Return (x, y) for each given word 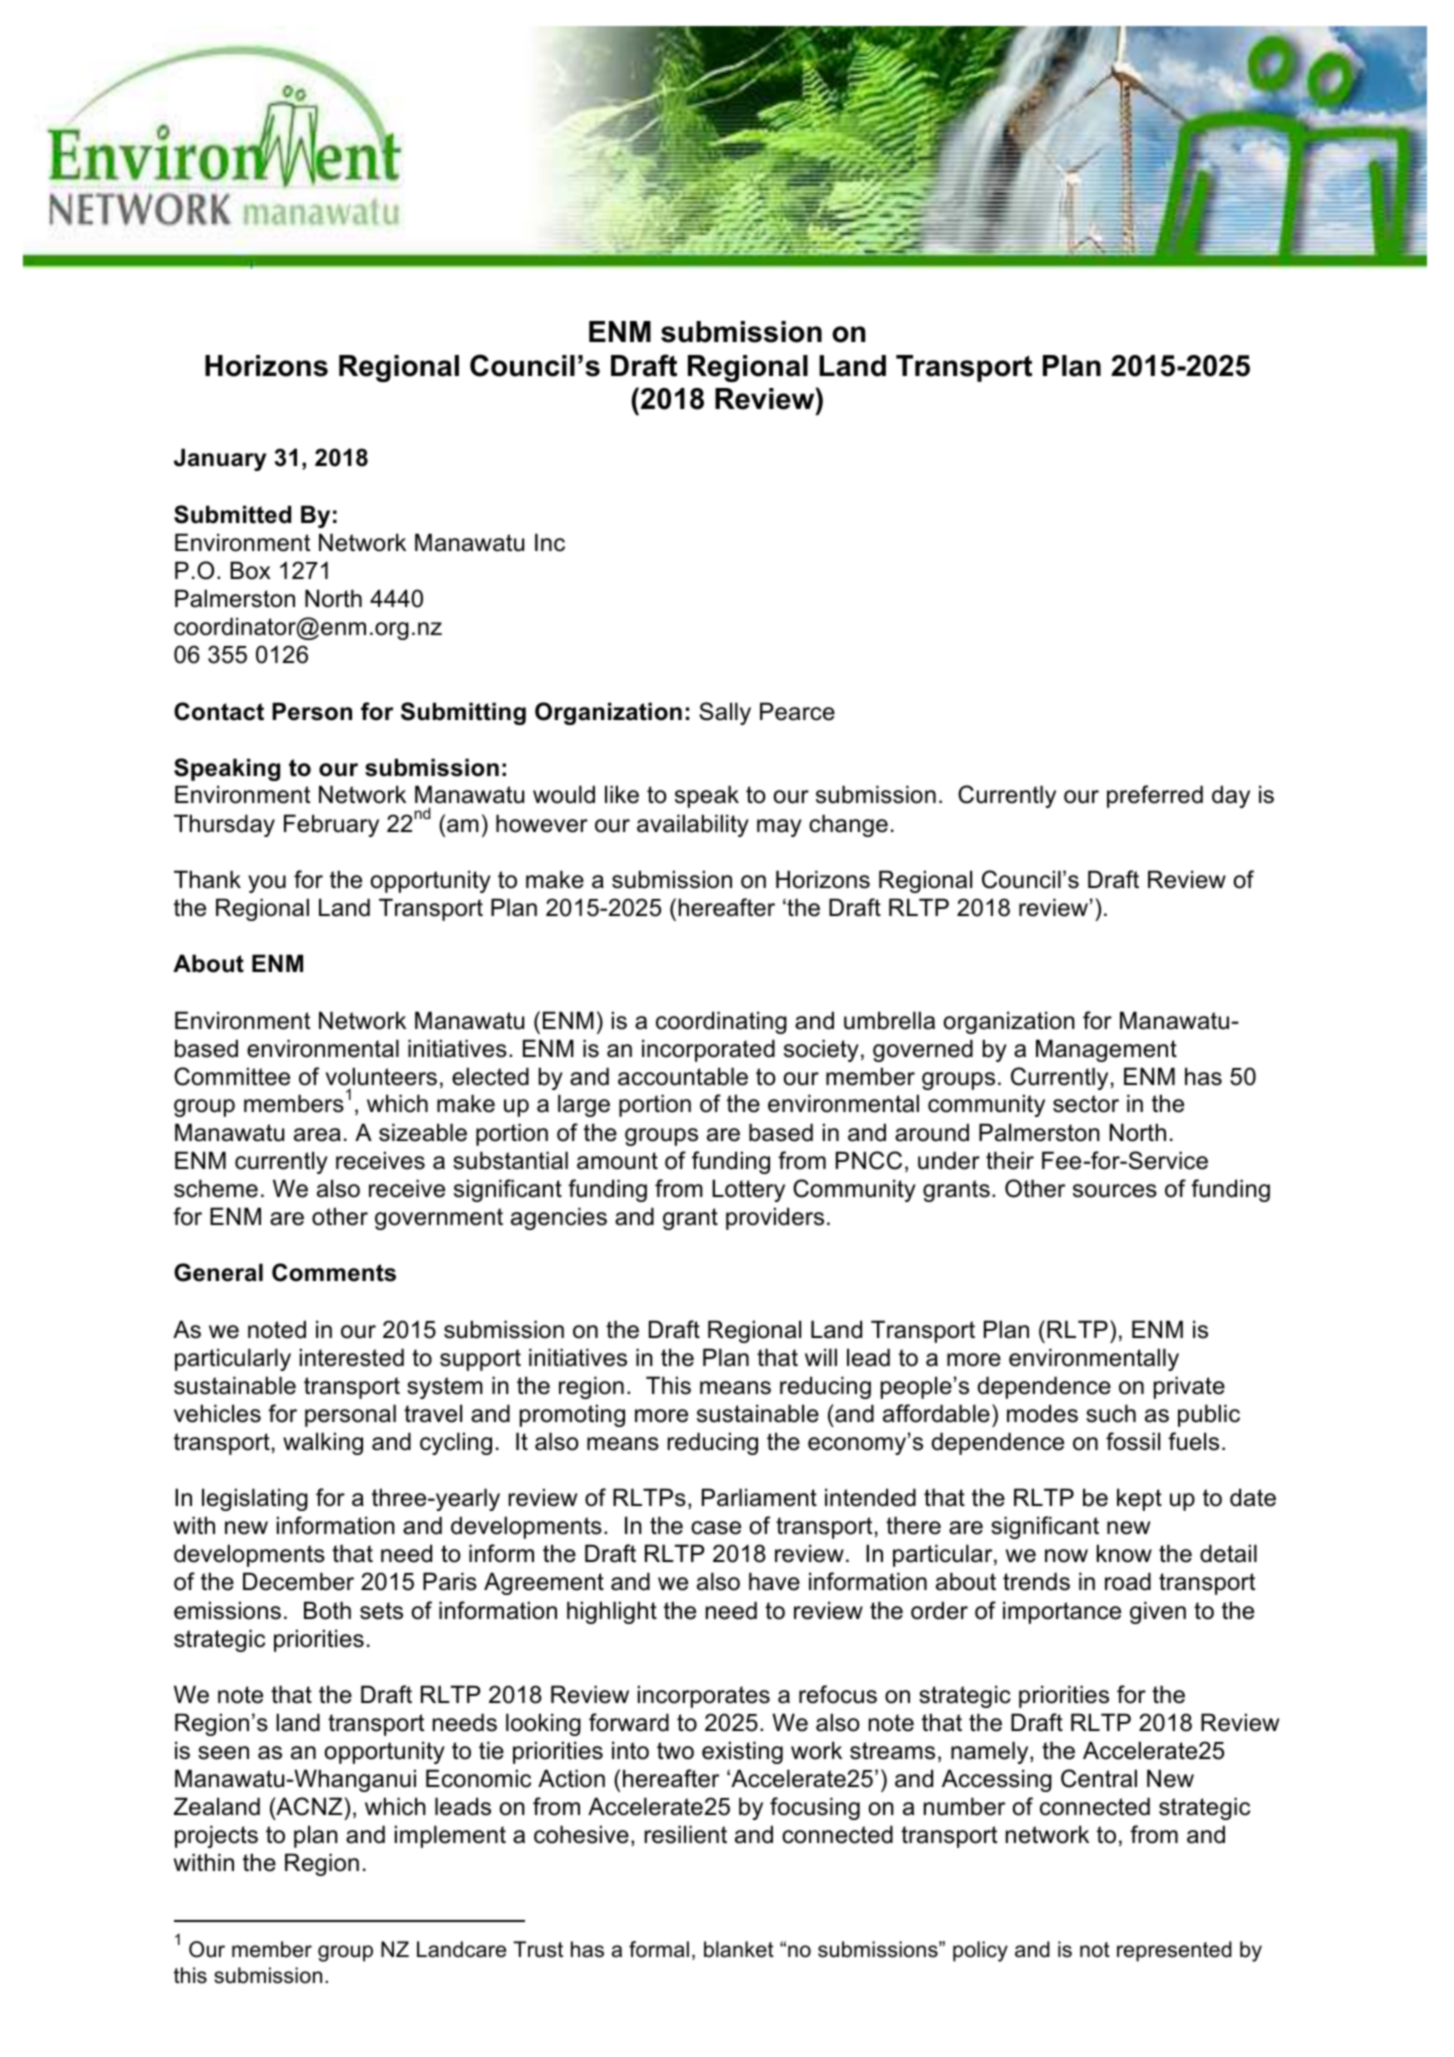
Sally (725, 713)
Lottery (748, 1190)
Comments (334, 1272)
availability (693, 825)
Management (1106, 1050)
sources (1115, 1191)
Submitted (232, 514)
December (298, 1581)
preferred (1155, 796)
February (331, 825)
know (1124, 1553)
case (716, 1528)
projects (216, 1836)
